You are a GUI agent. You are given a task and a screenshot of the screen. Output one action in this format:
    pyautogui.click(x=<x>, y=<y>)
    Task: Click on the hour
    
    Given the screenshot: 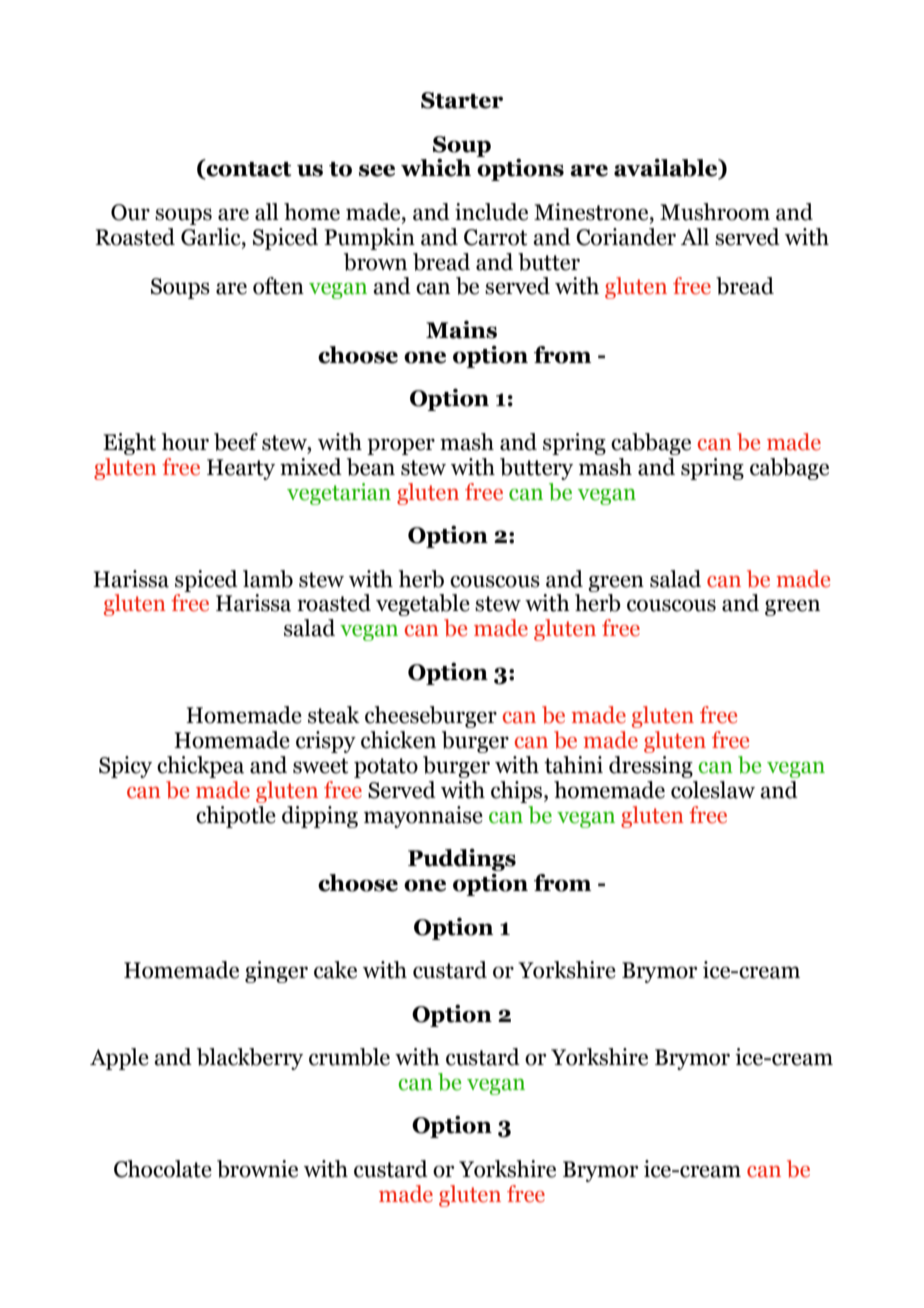 What is the action you would take?
    pyautogui.click(x=185, y=442)
